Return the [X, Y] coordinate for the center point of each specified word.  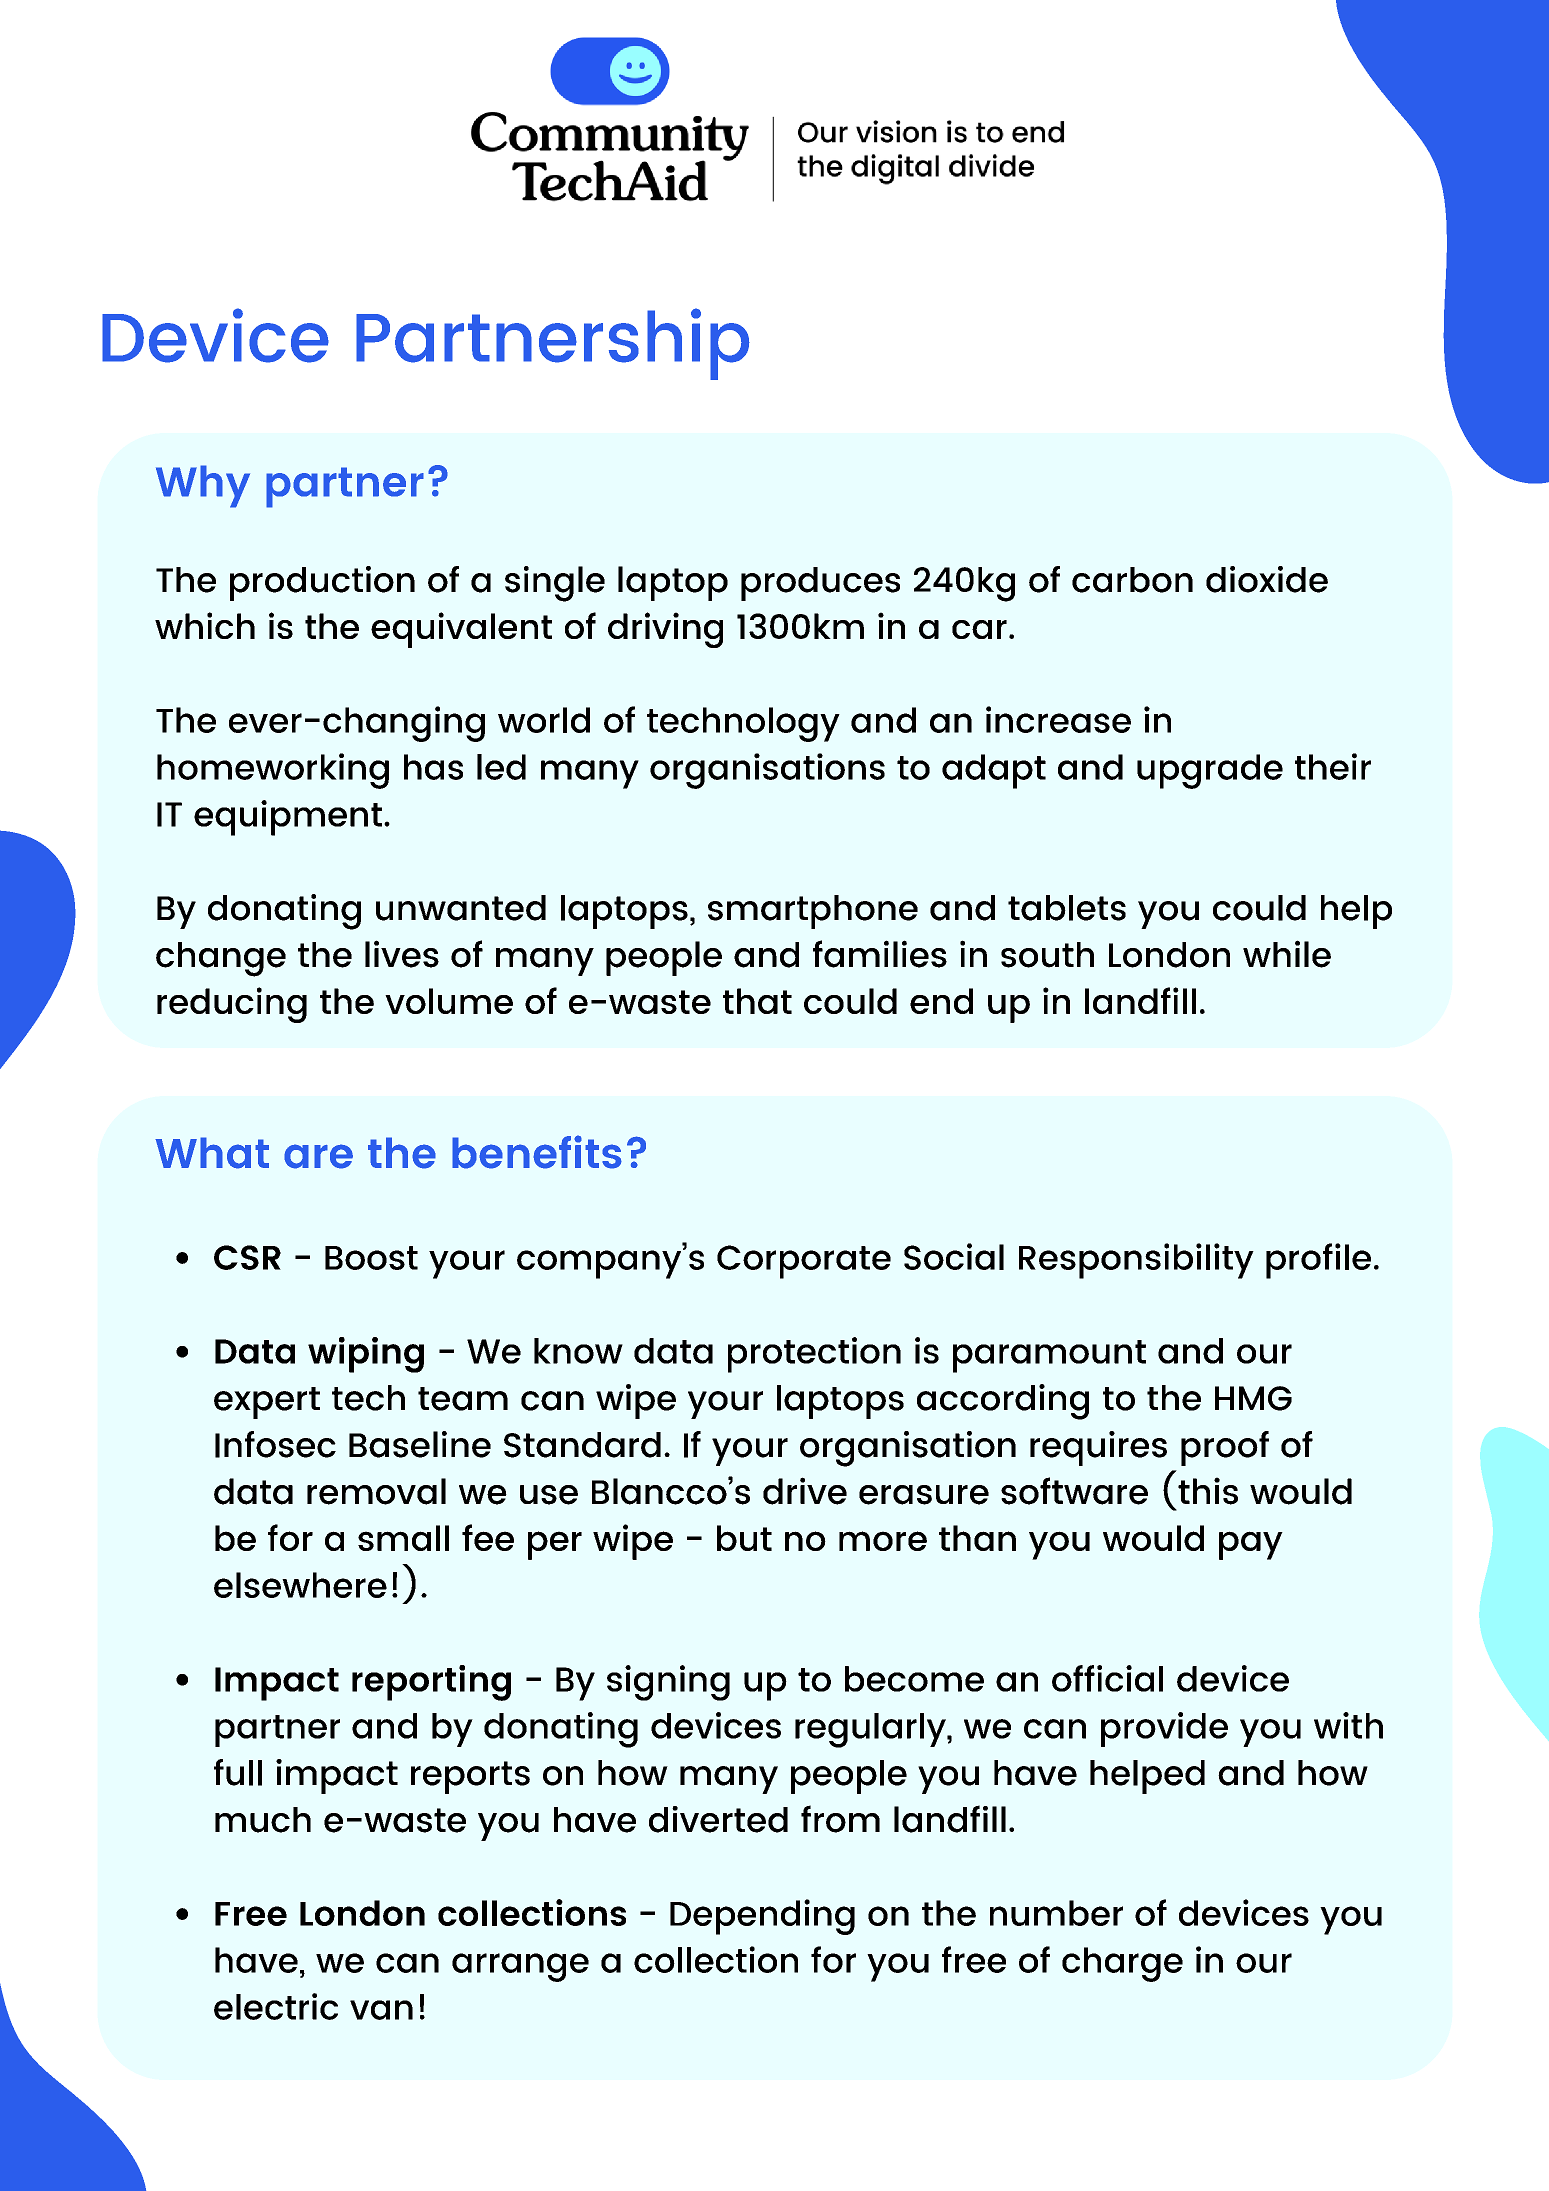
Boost [371, 1258]
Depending [762, 1917]
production [322, 583]
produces [820, 584]
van [381, 2010]
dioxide [1267, 579]
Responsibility [1136, 1261]
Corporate [804, 1262]
